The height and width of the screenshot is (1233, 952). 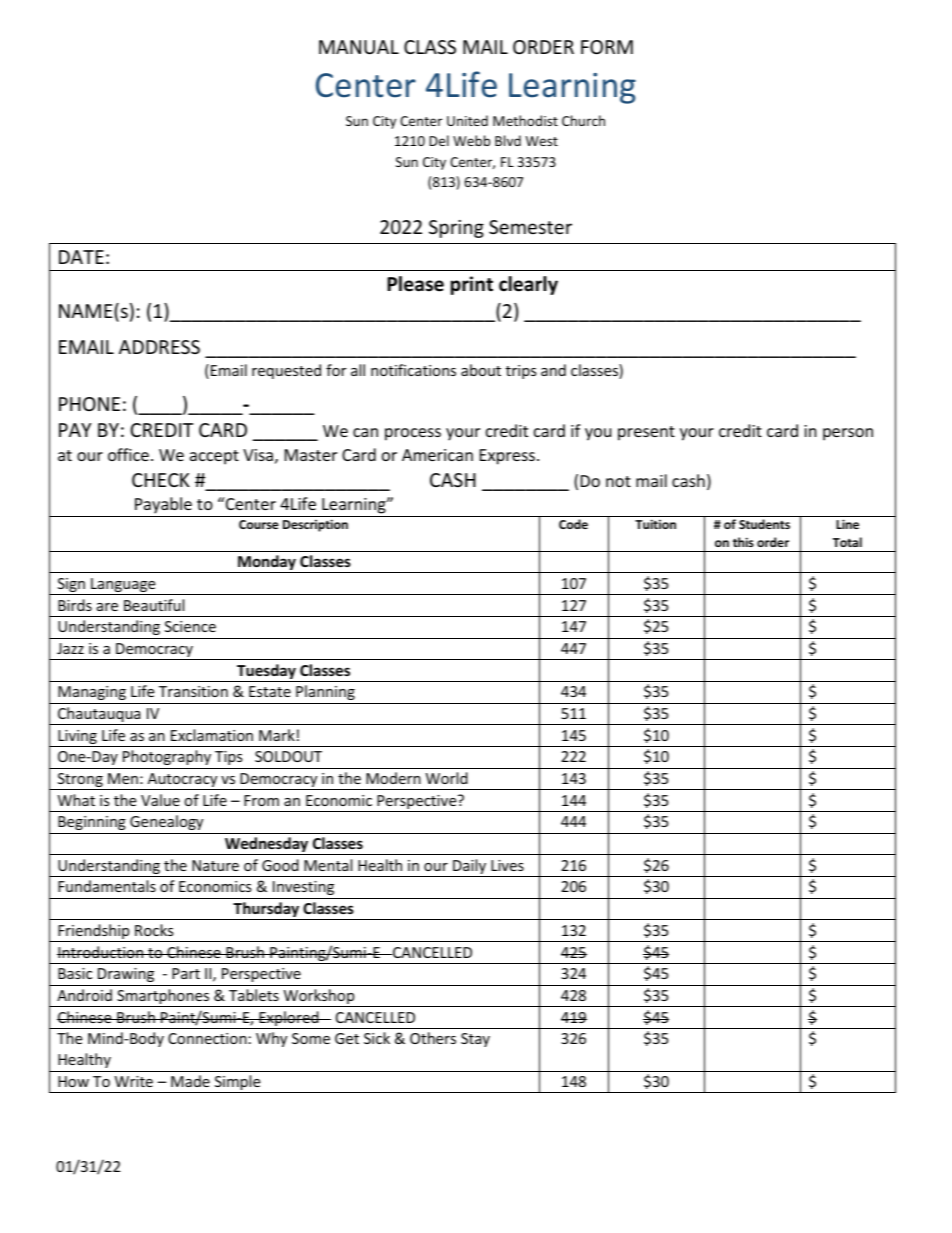 What do you see at coordinates (475, 1040) in the screenshot?
I see `Stay` at bounding box center [475, 1040].
